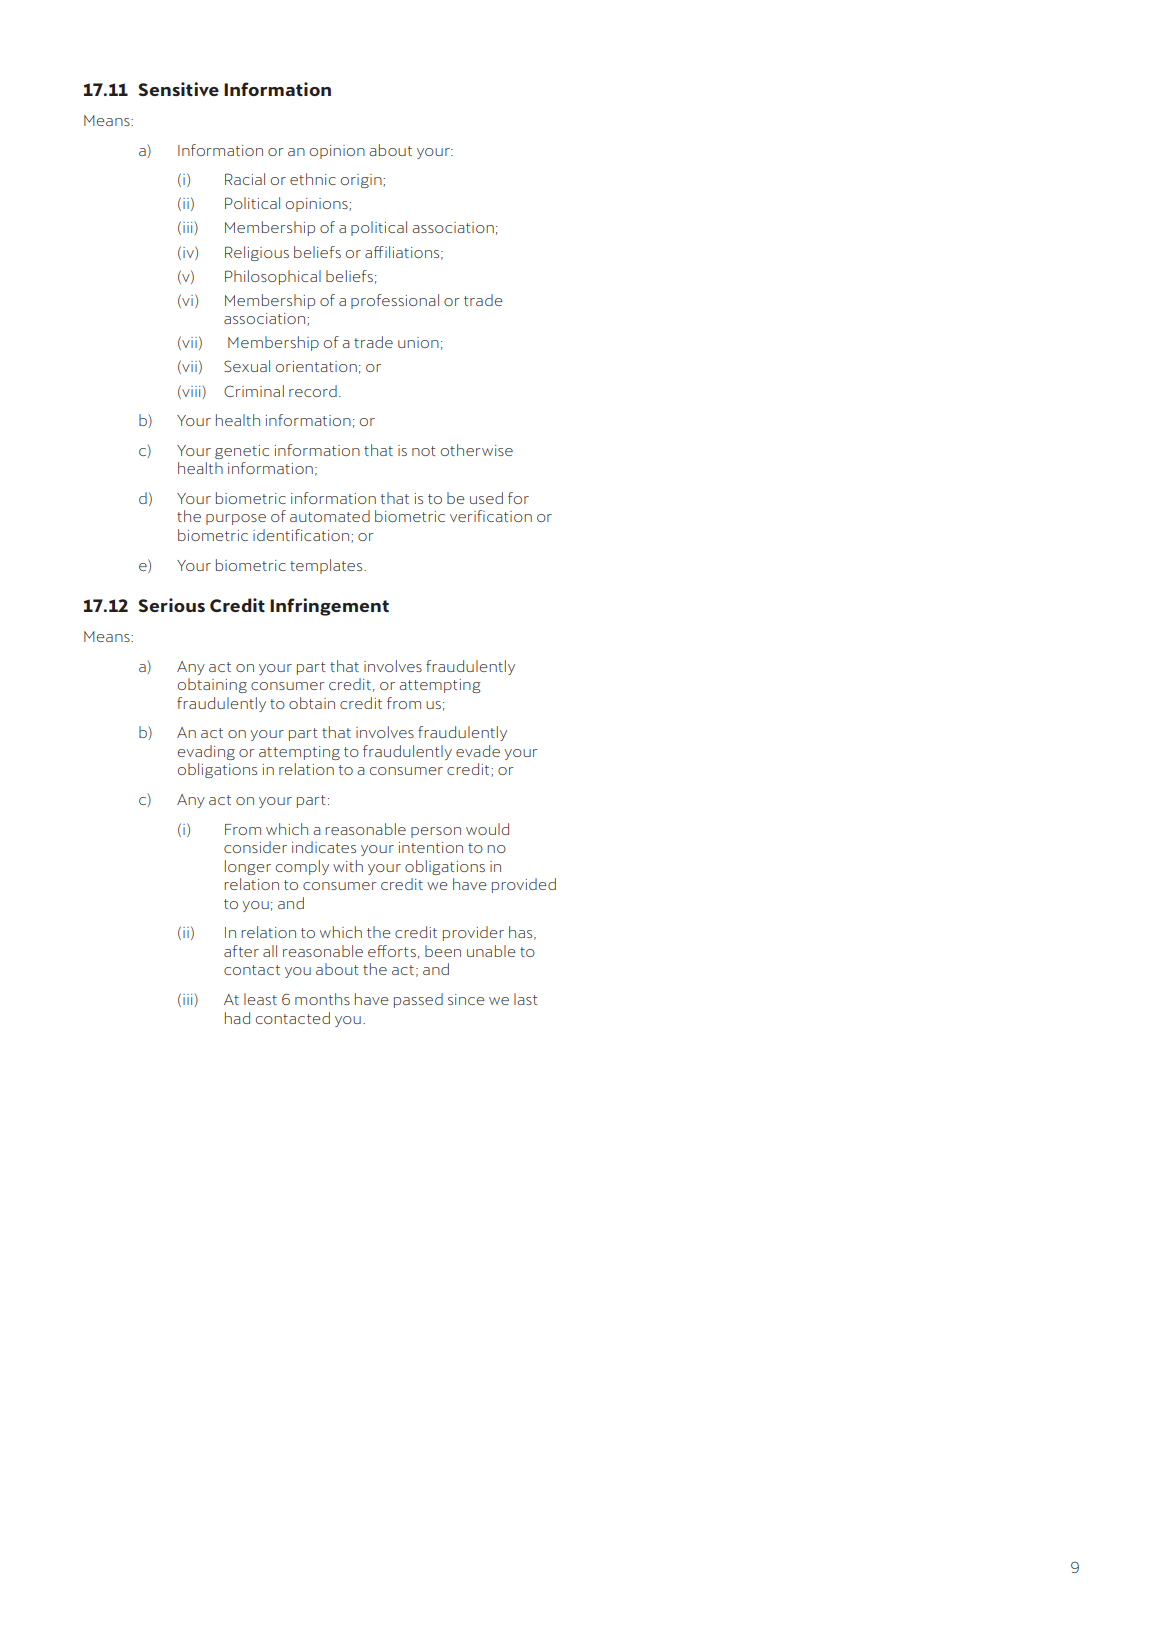 This document has height=1644, width=1163. What do you see at coordinates (327, 566) in the document?
I see `templates` at bounding box center [327, 566].
